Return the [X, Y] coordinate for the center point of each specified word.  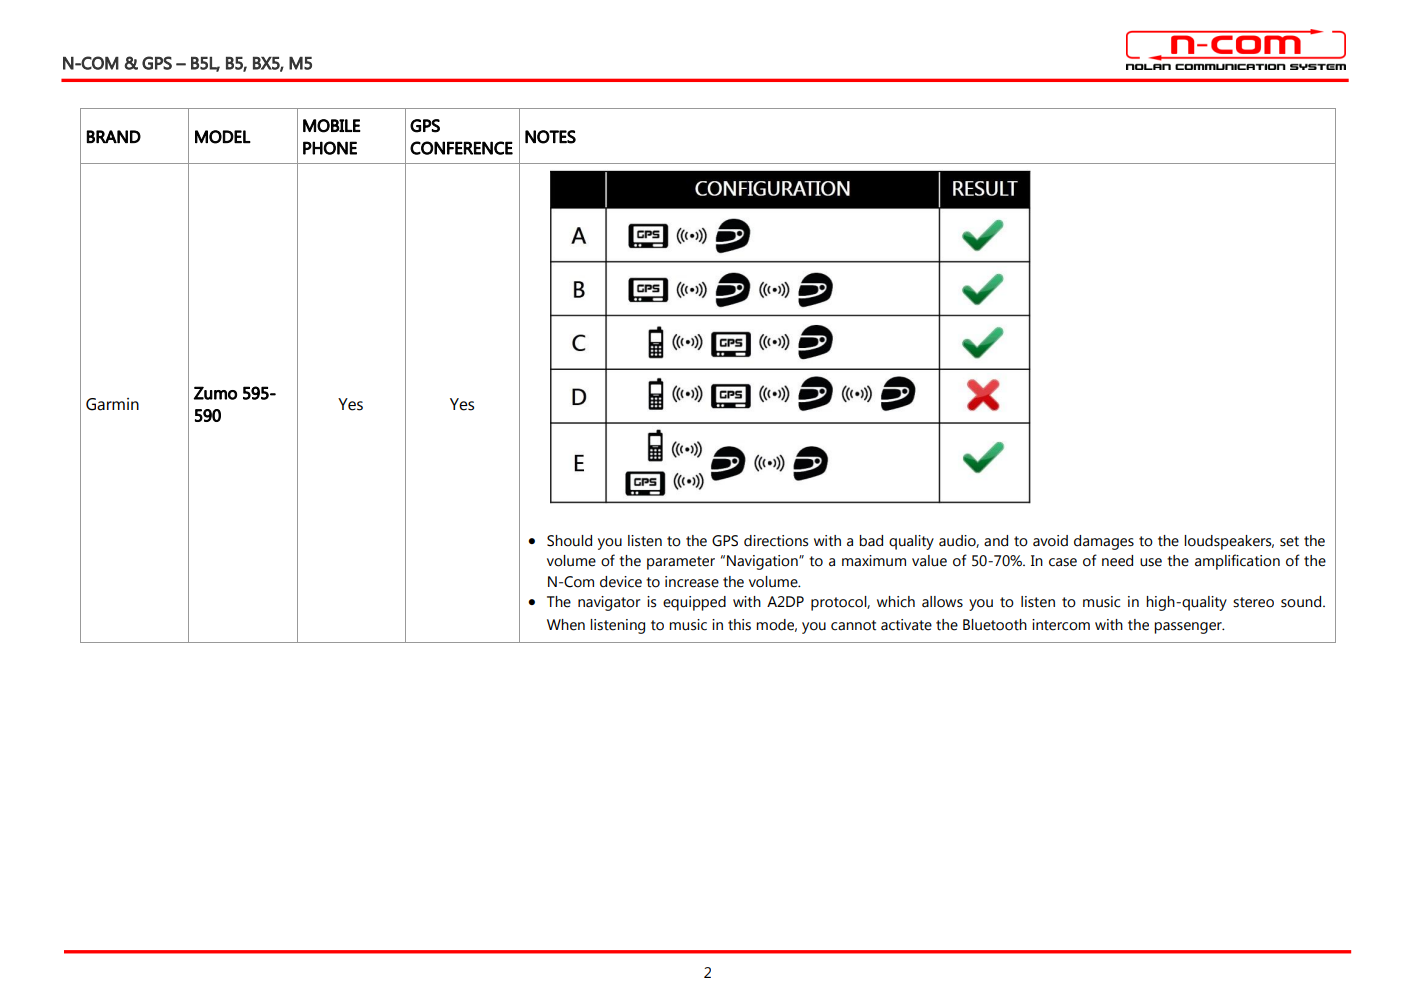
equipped [694, 603]
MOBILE [332, 126]
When [566, 625]
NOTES [550, 137]
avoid [1050, 541]
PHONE [330, 148]
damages [1104, 542]
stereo [1253, 602]
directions [776, 541]
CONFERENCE [461, 148]
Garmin [112, 404]
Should [569, 541]
